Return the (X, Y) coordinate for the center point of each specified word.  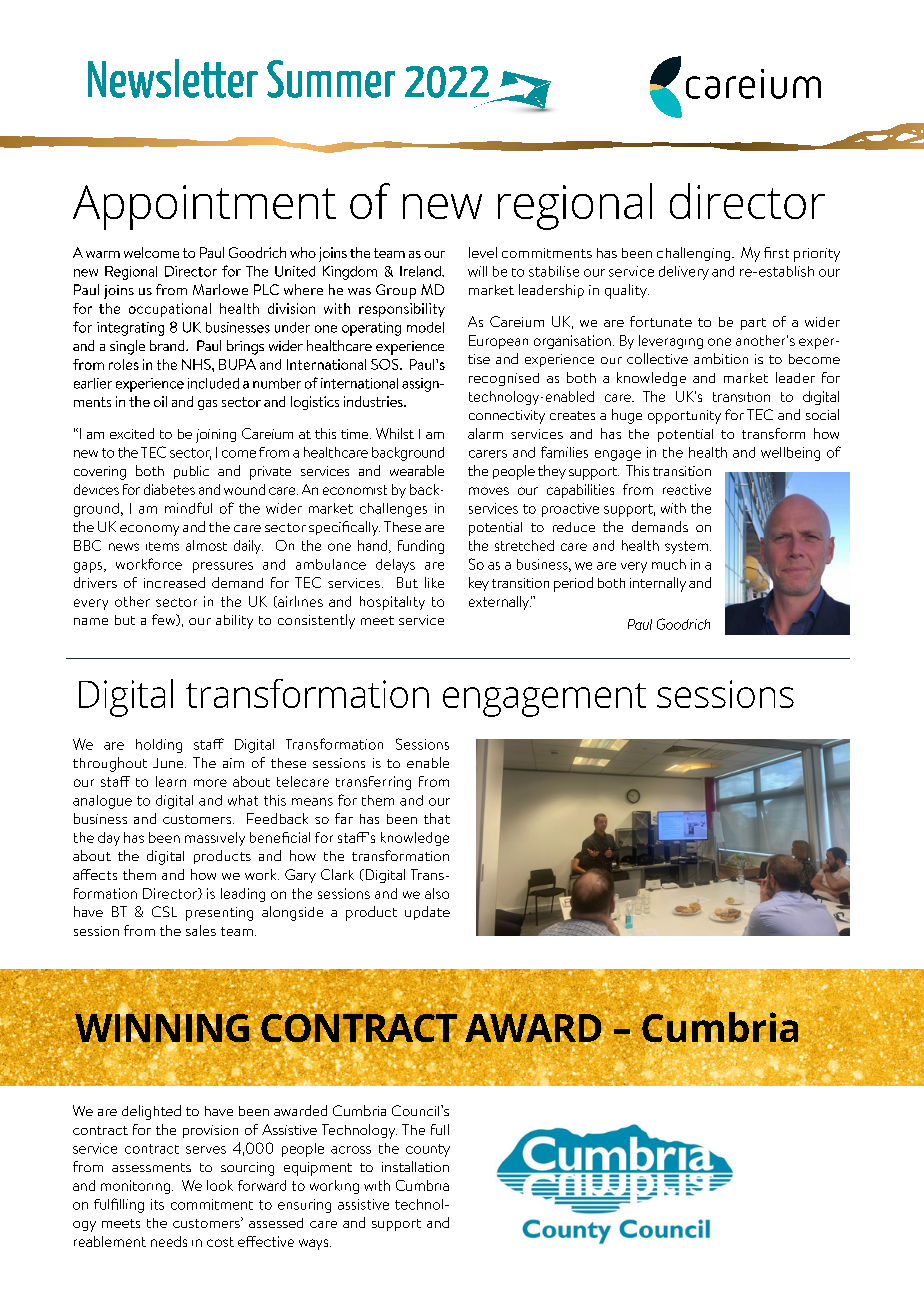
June (169, 763)
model (425, 327)
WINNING (161, 1028)
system (686, 547)
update (427, 913)
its (157, 1204)
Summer (331, 79)
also (437, 893)
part (753, 324)
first (776, 252)
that (437, 818)
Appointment (204, 207)
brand (168, 345)
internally (658, 584)
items (162, 546)
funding (421, 547)
